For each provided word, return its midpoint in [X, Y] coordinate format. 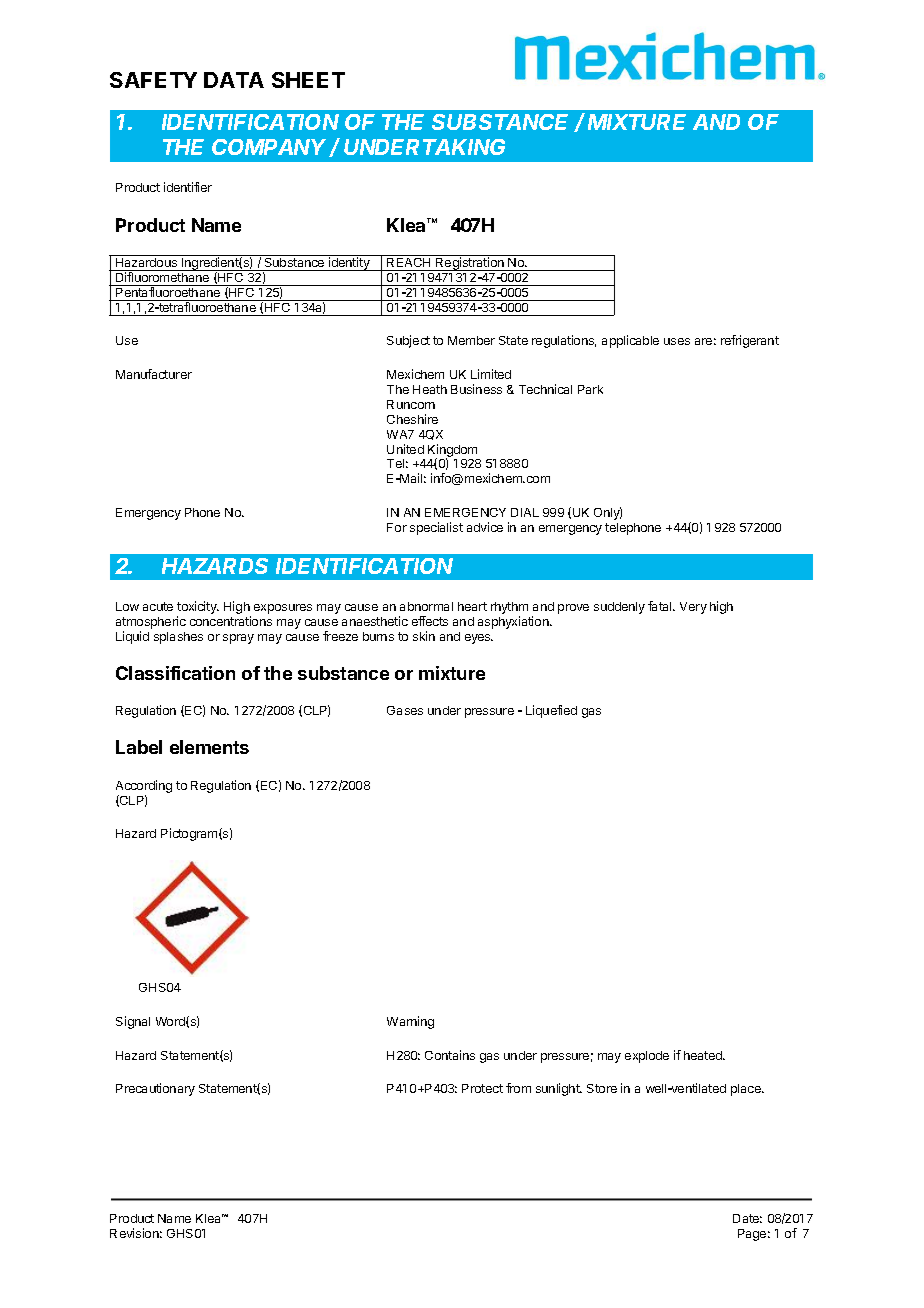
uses [677, 341]
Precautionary [155, 1089]
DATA [234, 80]
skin [424, 636]
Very [693, 608]
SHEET [308, 80]
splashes [178, 638]
